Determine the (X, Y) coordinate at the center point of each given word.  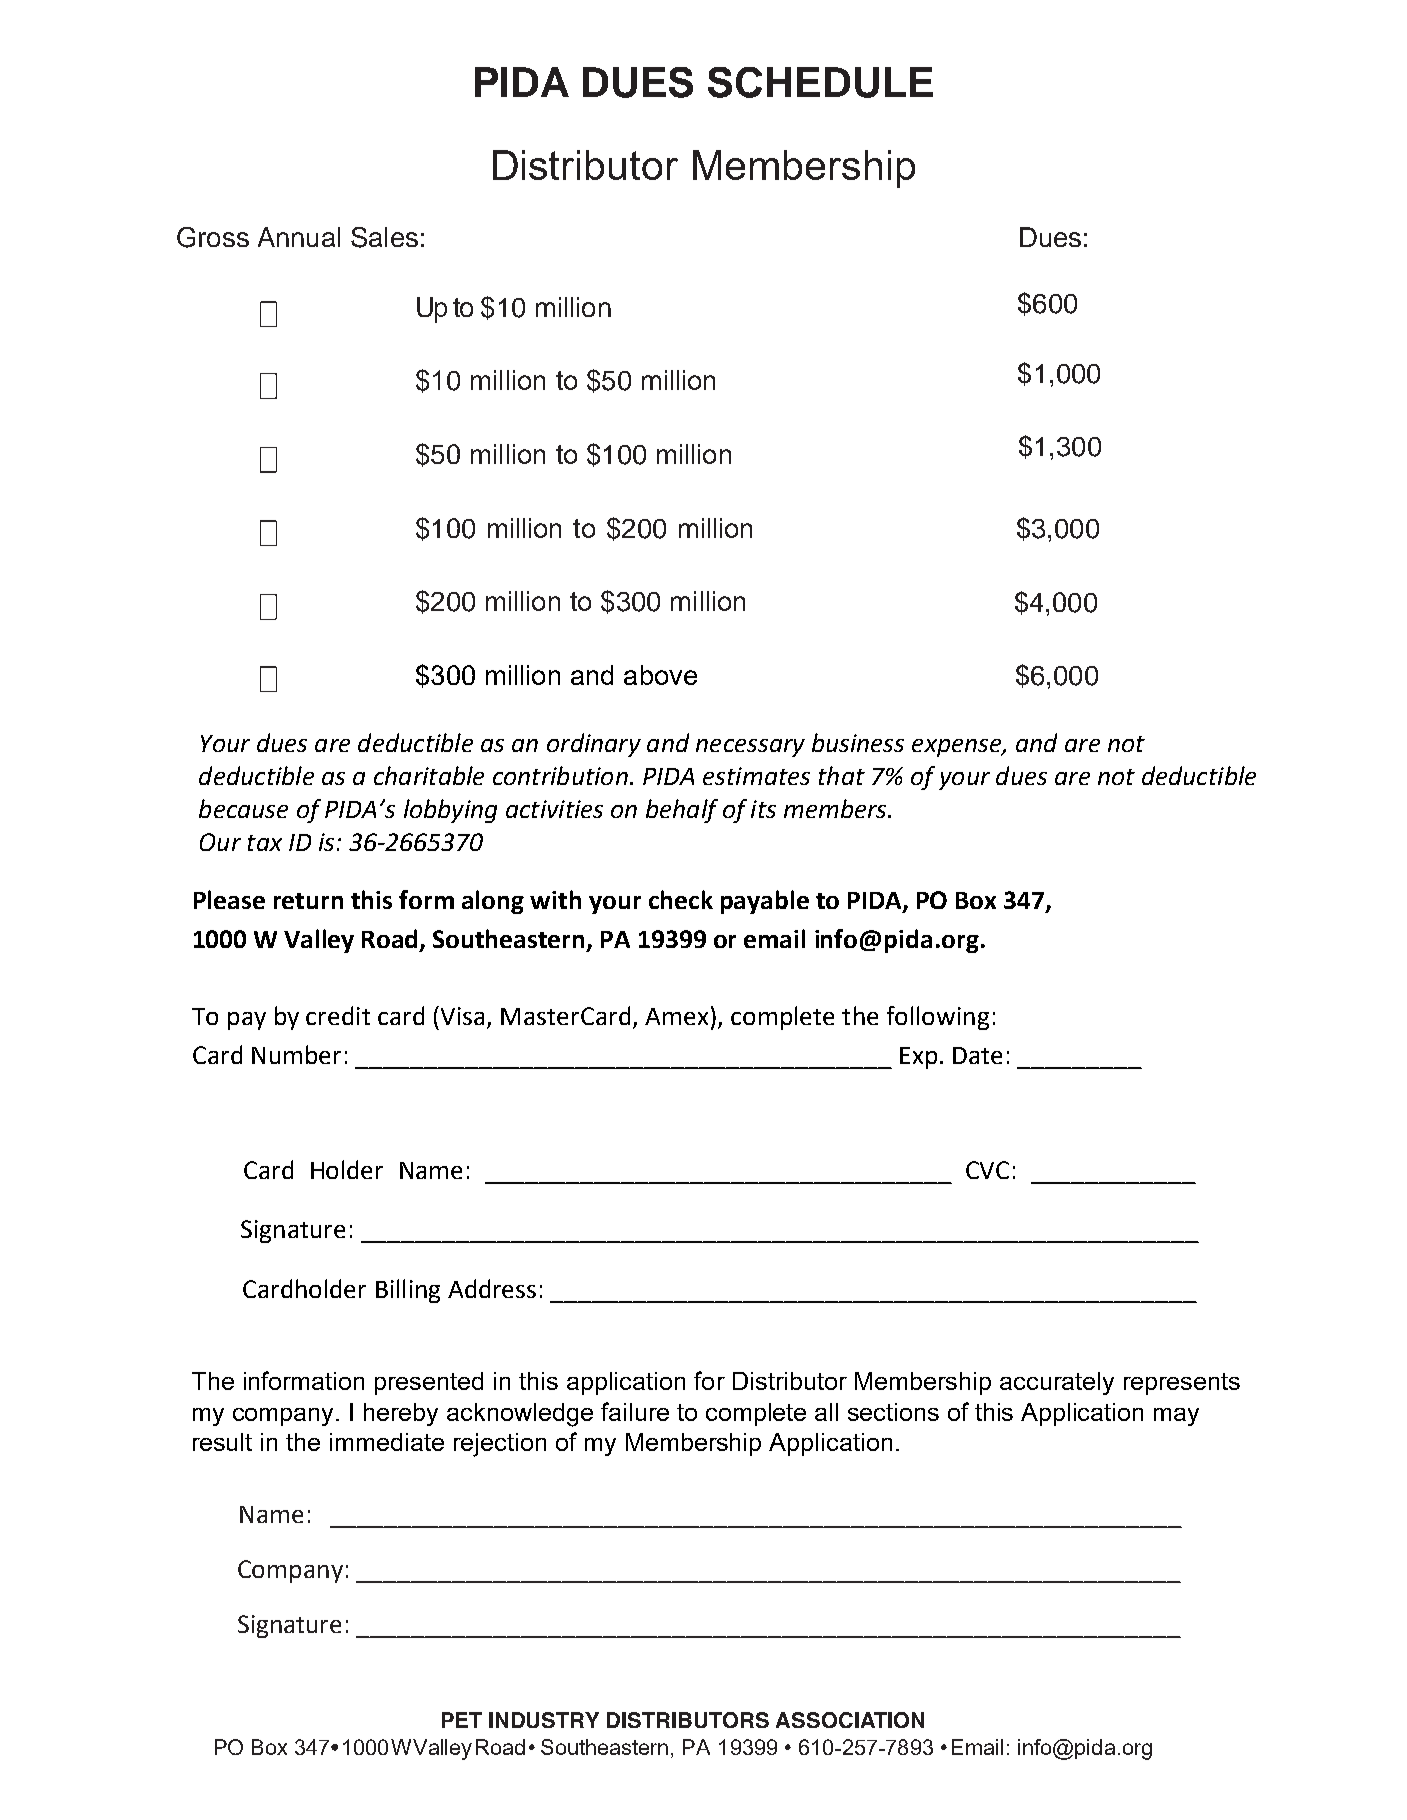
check (681, 899)
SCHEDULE (820, 82)
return (308, 901)
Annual (299, 237)
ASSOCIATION (850, 1720)
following (938, 1018)
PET (462, 1720)
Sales (384, 237)
